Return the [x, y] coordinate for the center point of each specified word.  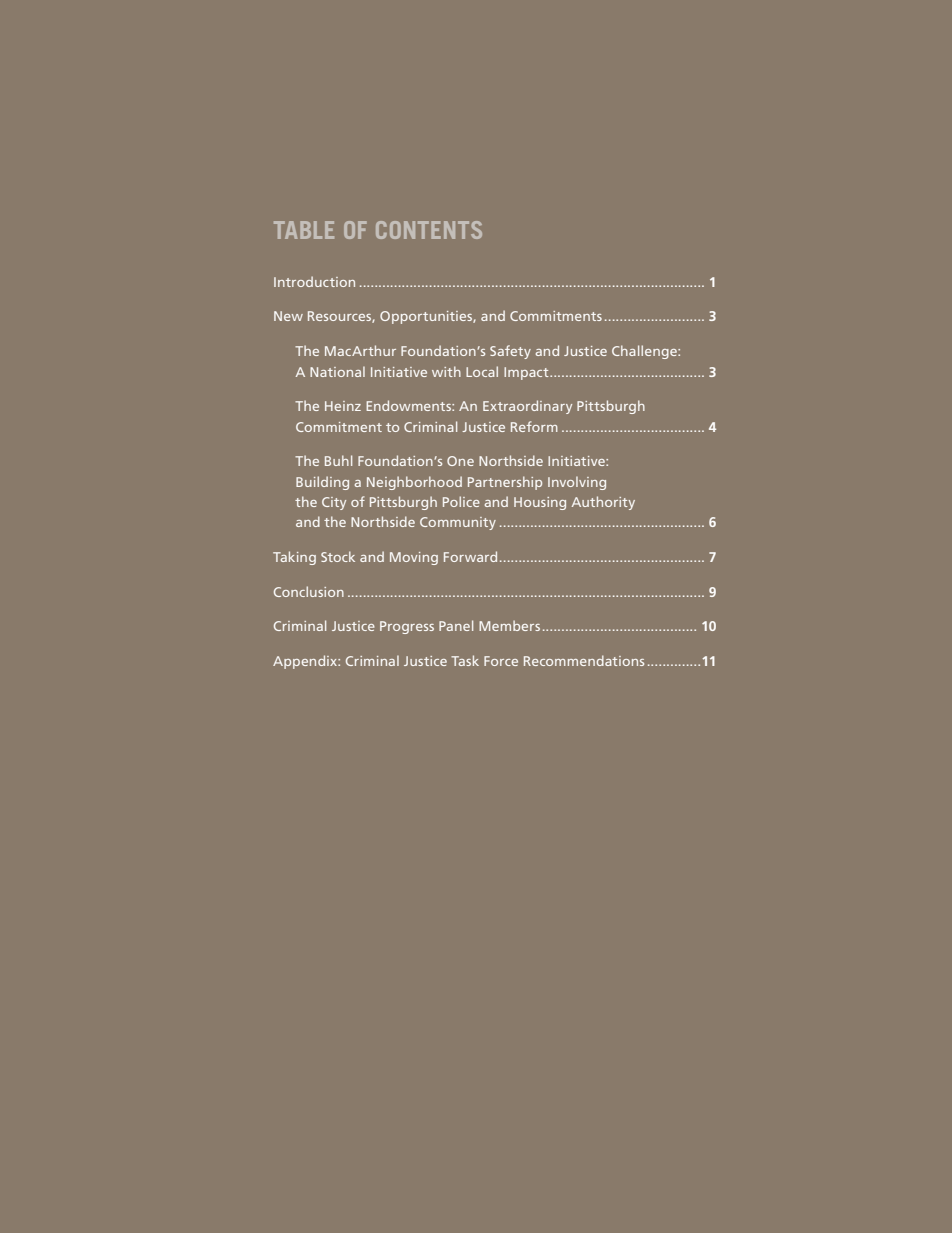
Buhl [338, 460]
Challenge [645, 352]
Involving [577, 483]
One [460, 461]
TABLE [304, 230]
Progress [407, 627]
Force [501, 661]
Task [465, 660]
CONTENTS [429, 230]
